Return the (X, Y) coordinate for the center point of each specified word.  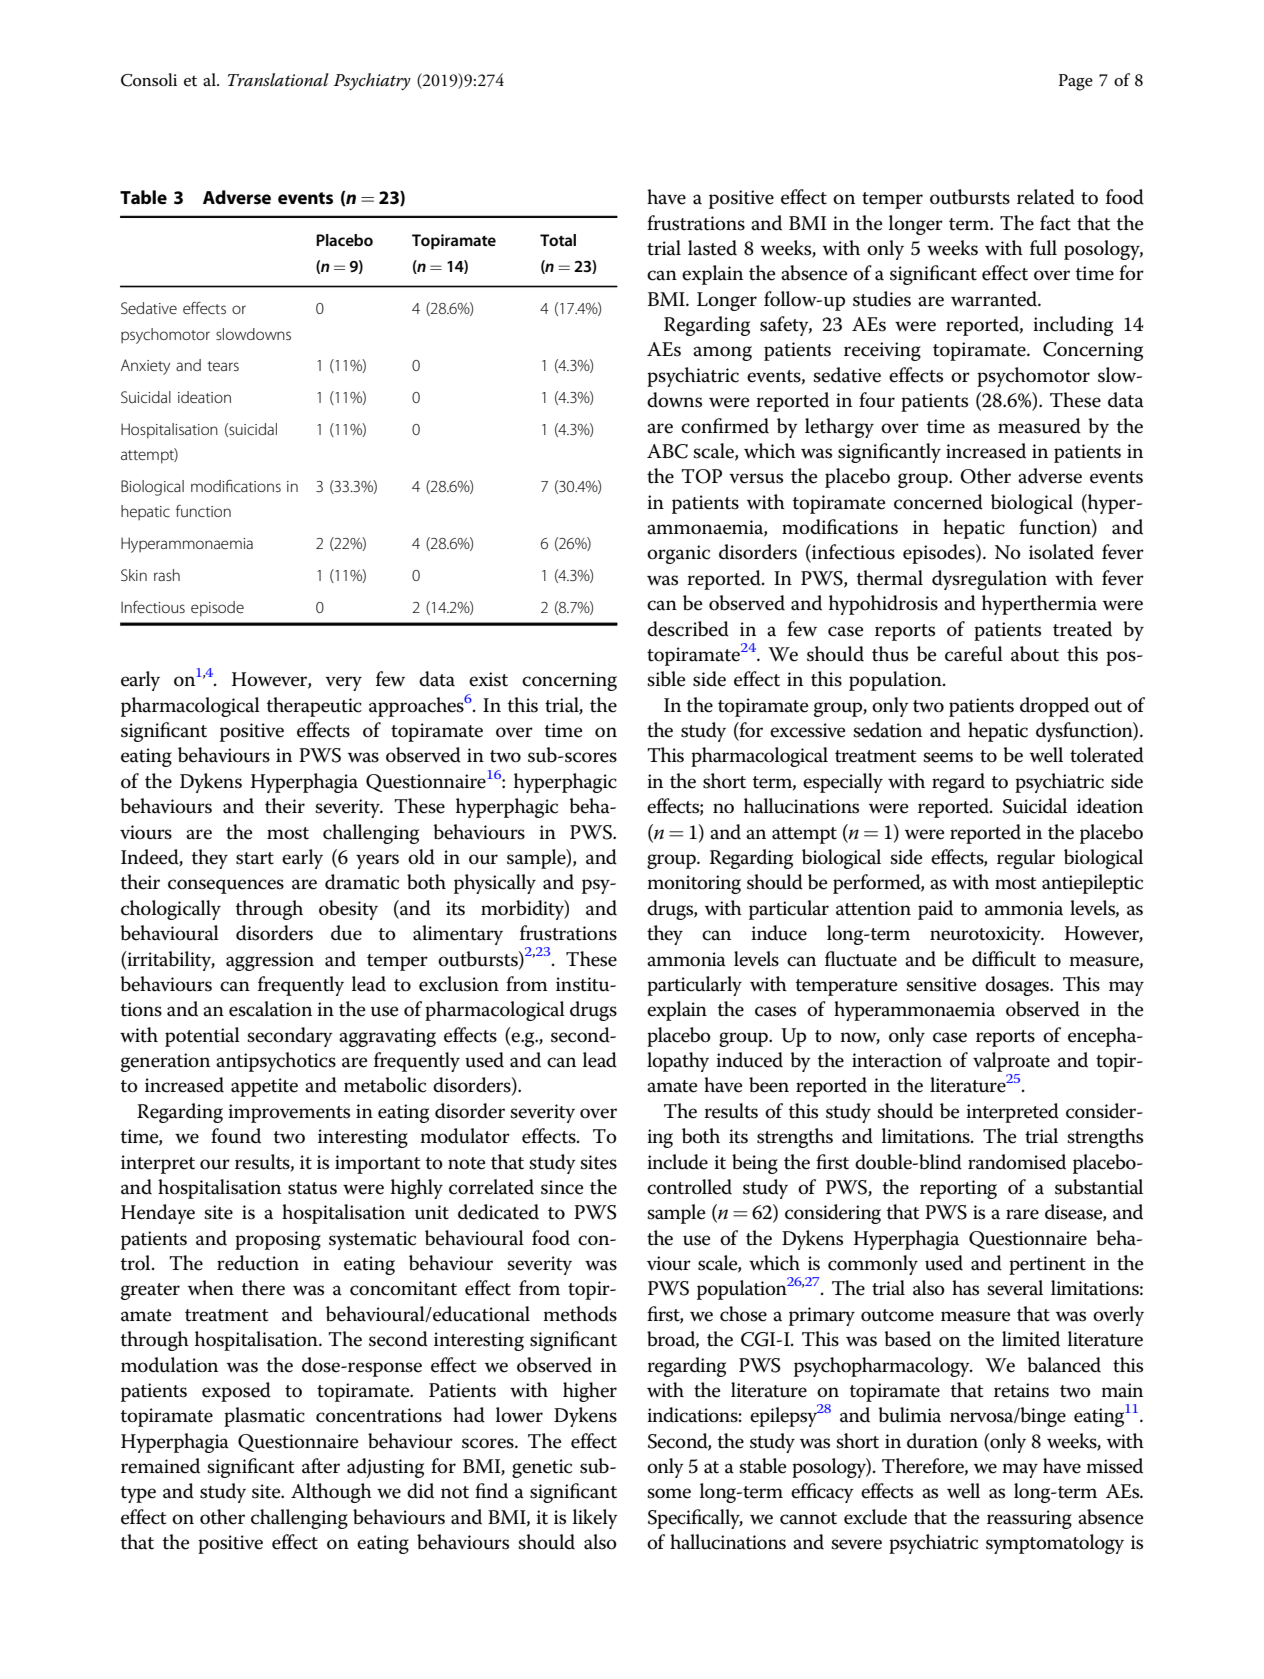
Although (331, 1493)
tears (223, 366)
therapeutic (314, 707)
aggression (270, 961)
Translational (278, 80)
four (877, 400)
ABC (667, 451)
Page (1076, 82)
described (688, 629)
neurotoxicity (986, 935)
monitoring (694, 884)
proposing (278, 1240)
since (562, 1187)
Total (558, 240)
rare (1022, 1214)
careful (974, 654)
